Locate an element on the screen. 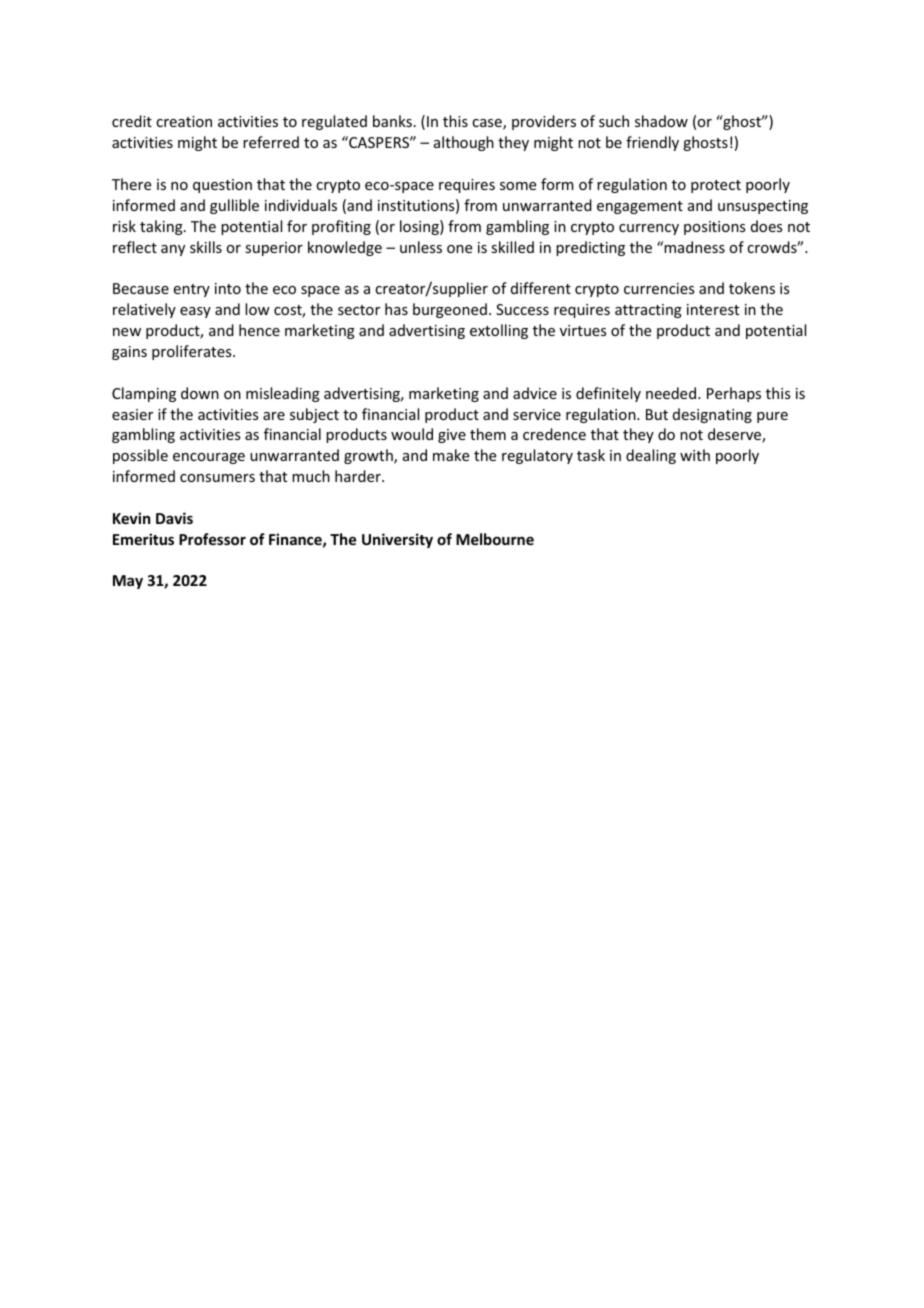 The height and width of the screenshot is (1308, 924). currencies is located at coordinates (659, 288).
